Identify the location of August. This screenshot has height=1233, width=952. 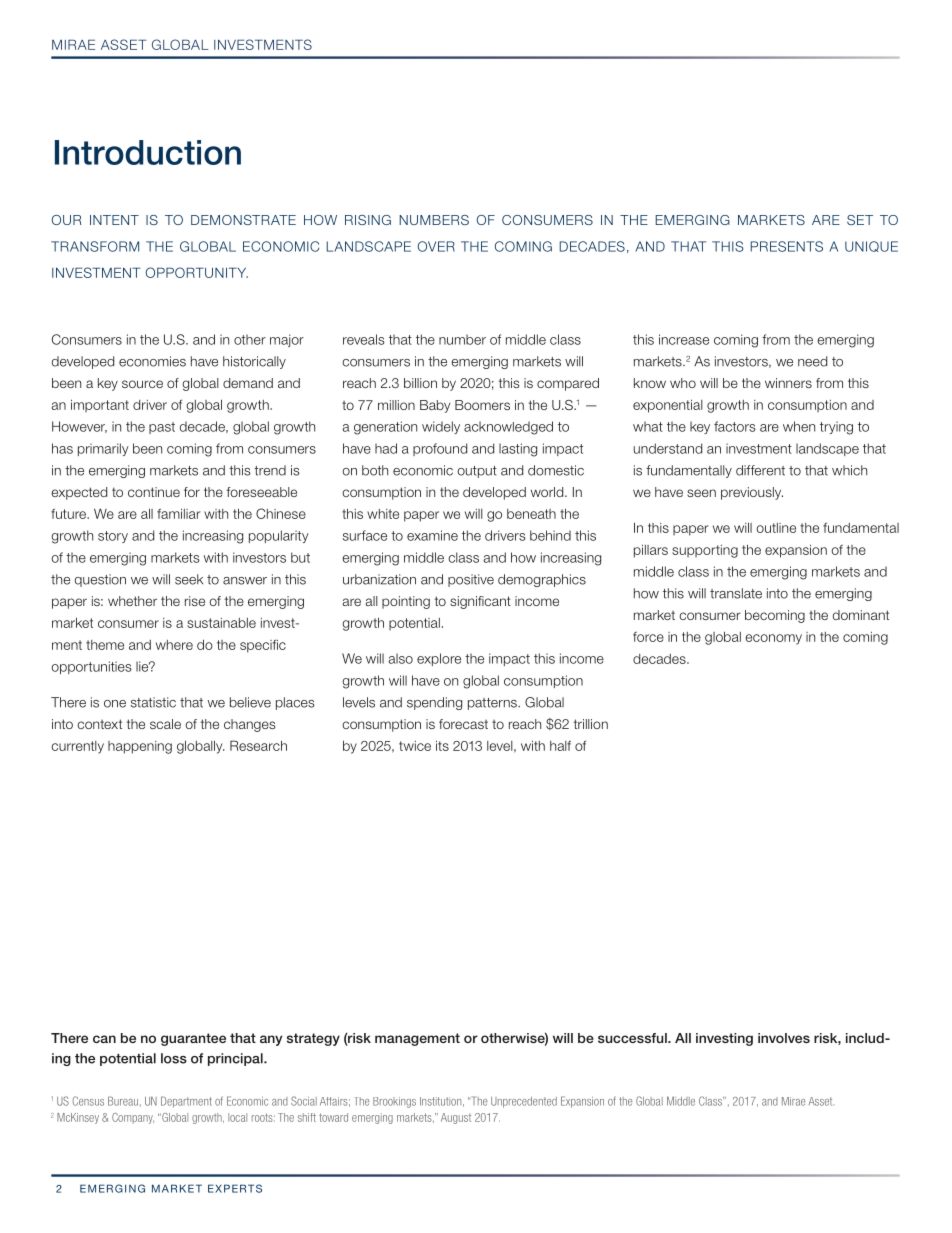
(456, 1118).
